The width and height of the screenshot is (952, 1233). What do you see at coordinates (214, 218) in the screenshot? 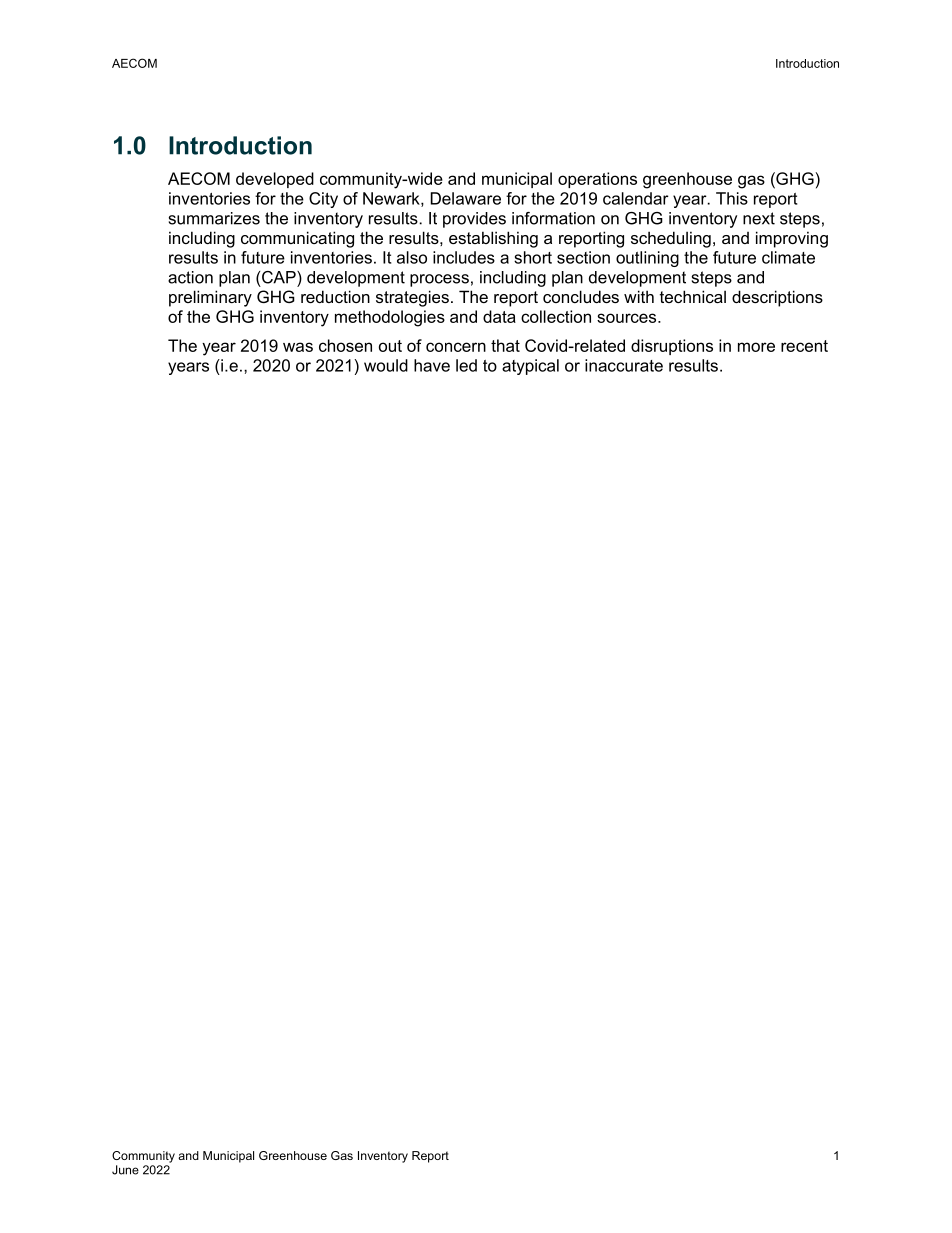
I see `summarizes` at bounding box center [214, 218].
